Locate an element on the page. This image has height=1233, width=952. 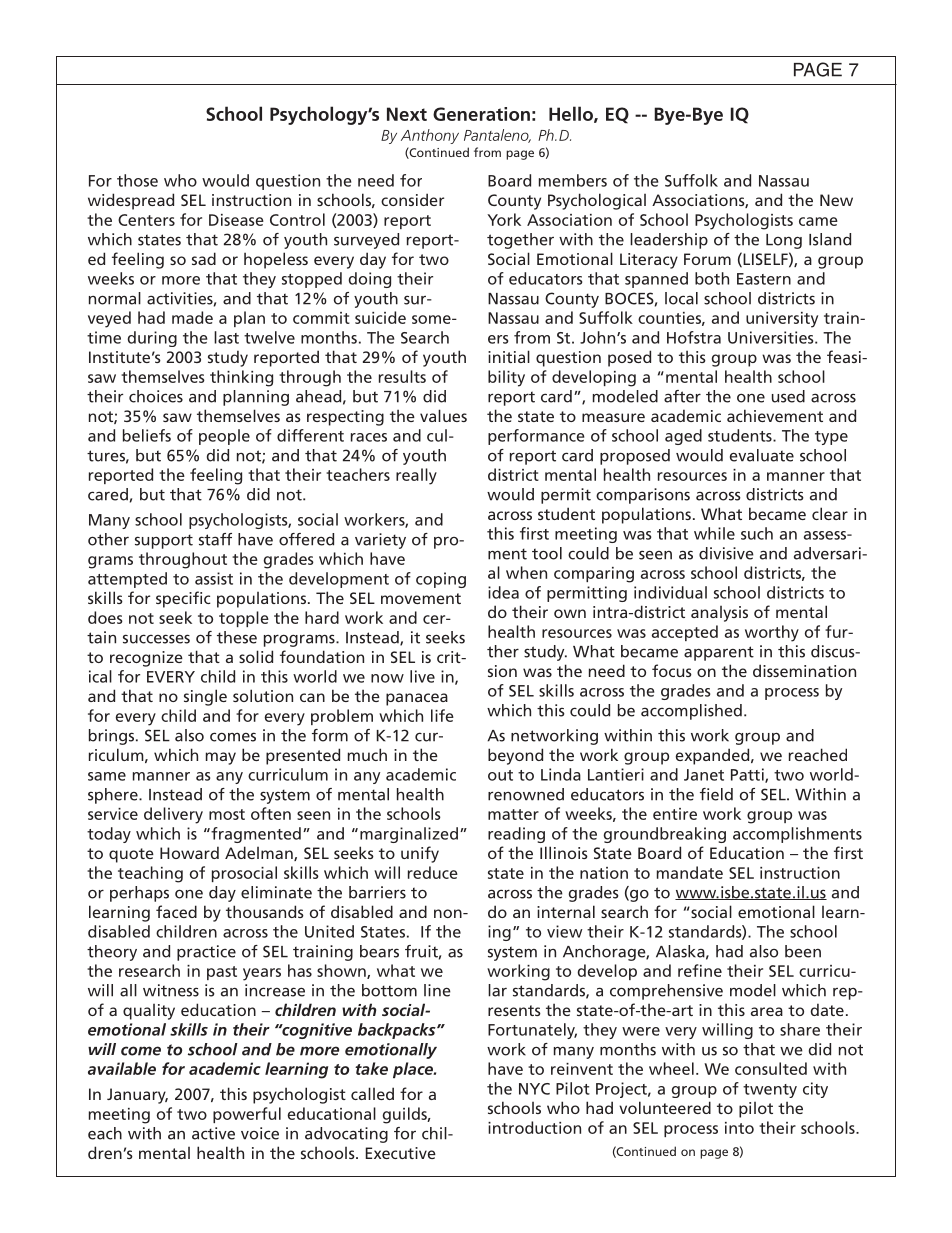
active is located at coordinates (213, 1133).
